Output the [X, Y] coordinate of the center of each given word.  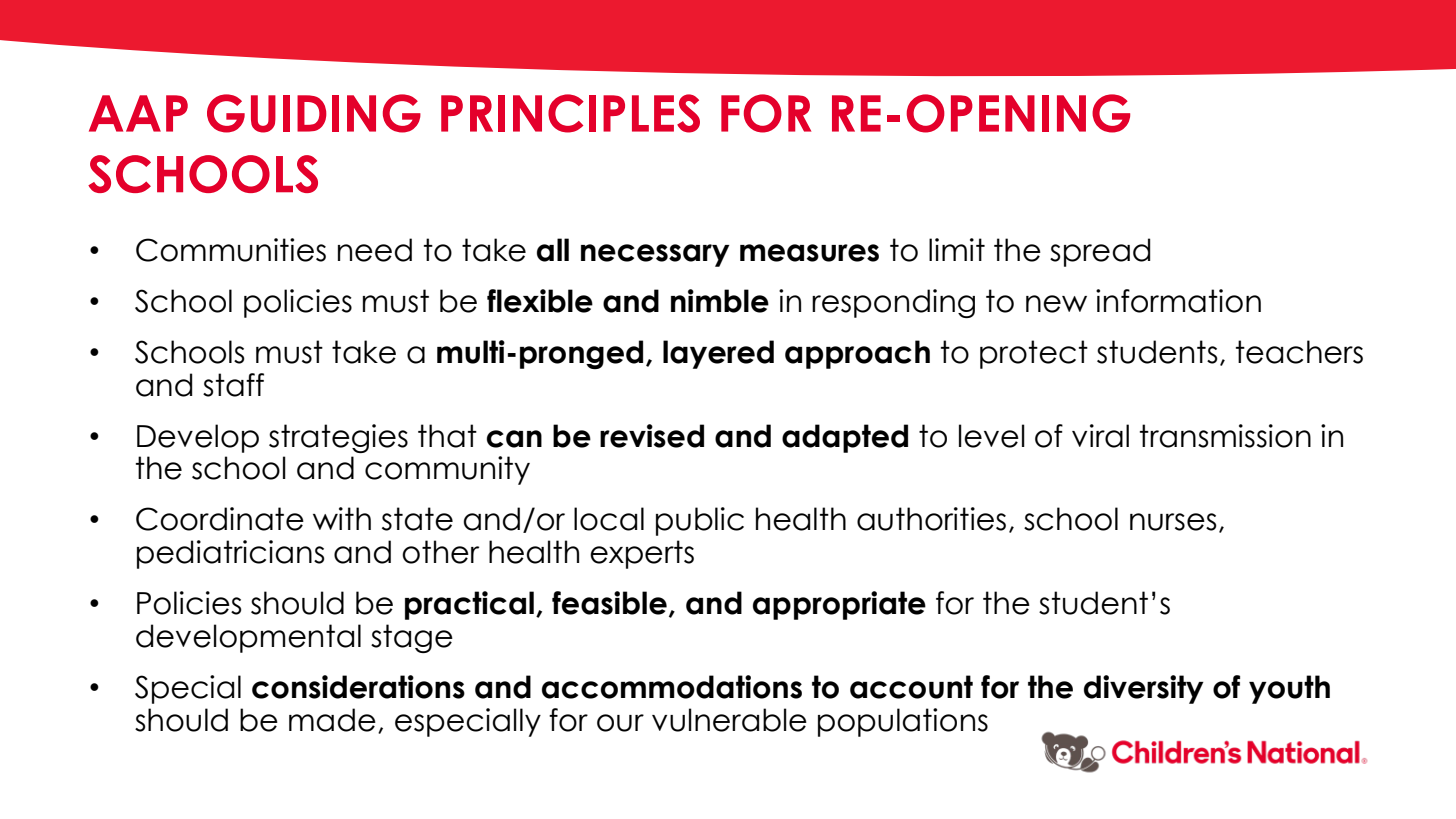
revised [652, 436]
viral [1100, 436]
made [332, 720]
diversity [1144, 689]
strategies [338, 438]
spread [1100, 252]
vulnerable [729, 720]
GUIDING [314, 113]
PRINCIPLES [570, 113]
